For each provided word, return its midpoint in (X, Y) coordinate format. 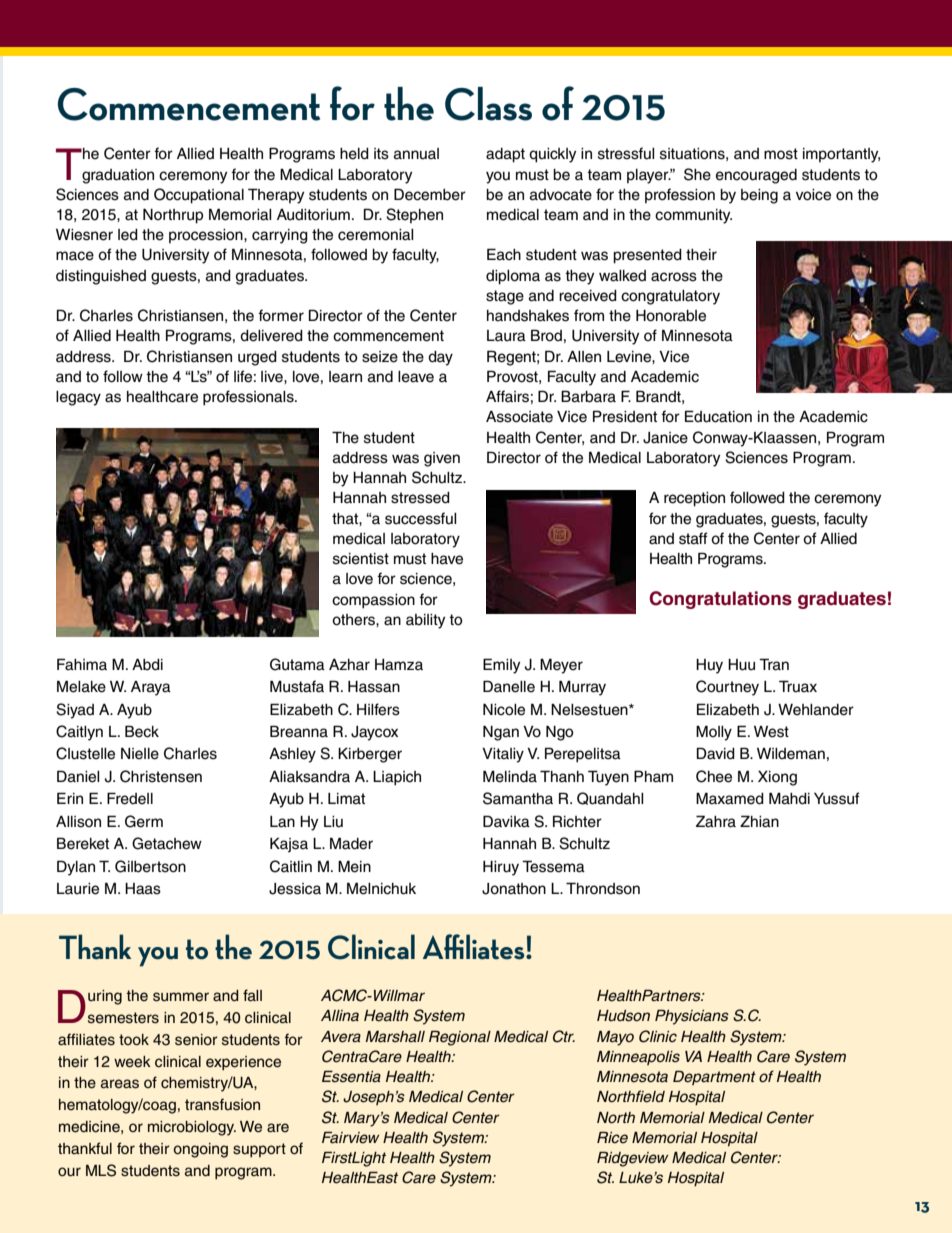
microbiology (192, 1128)
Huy (709, 666)
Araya (151, 688)
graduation (118, 176)
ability (425, 621)
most (781, 154)
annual (416, 154)
